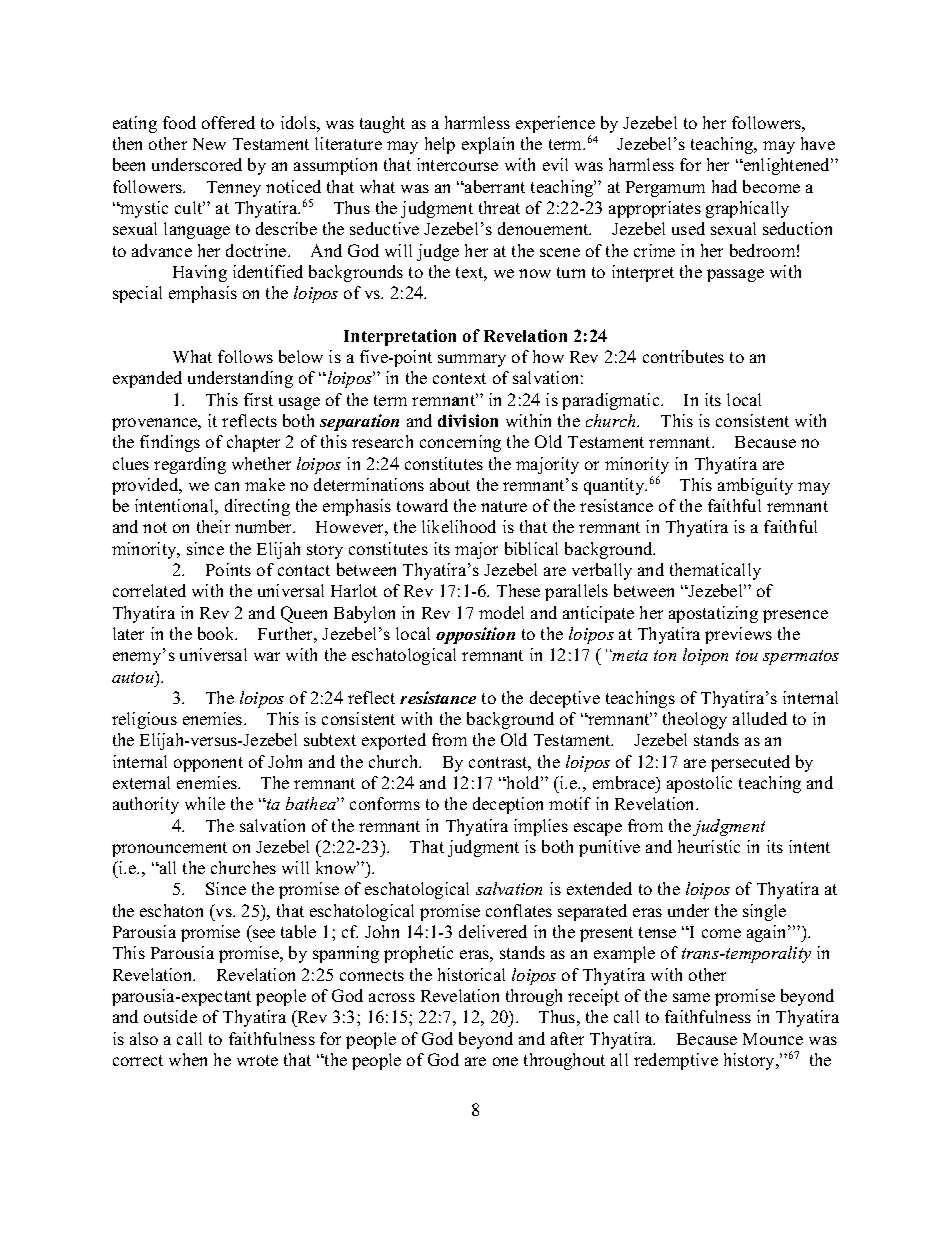 Image resolution: width=952 pixels, height=1233 pixels. What do you see at coordinates (724, 186) in the screenshot?
I see `had` at bounding box center [724, 186].
